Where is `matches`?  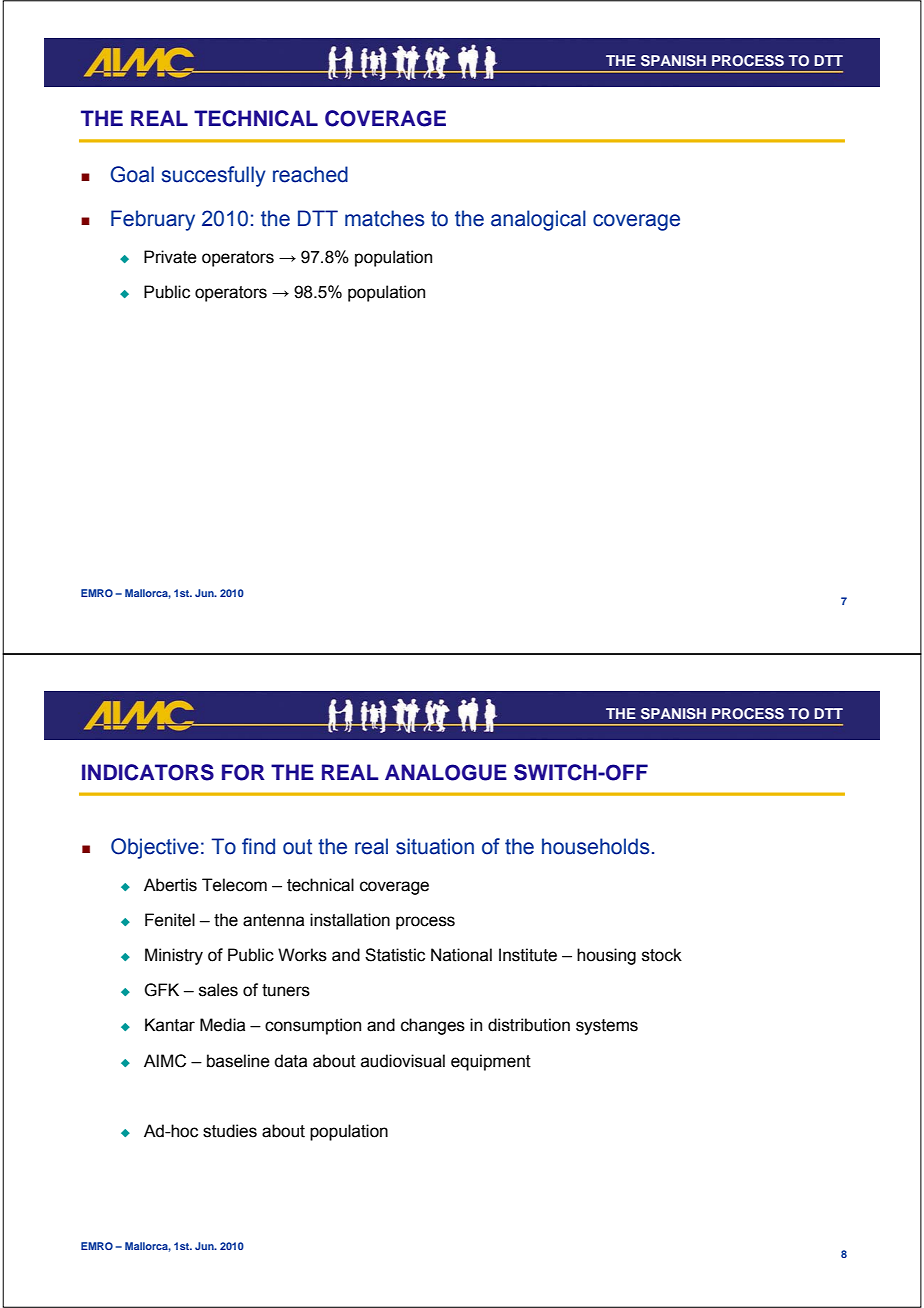 matches is located at coordinates (385, 218).
